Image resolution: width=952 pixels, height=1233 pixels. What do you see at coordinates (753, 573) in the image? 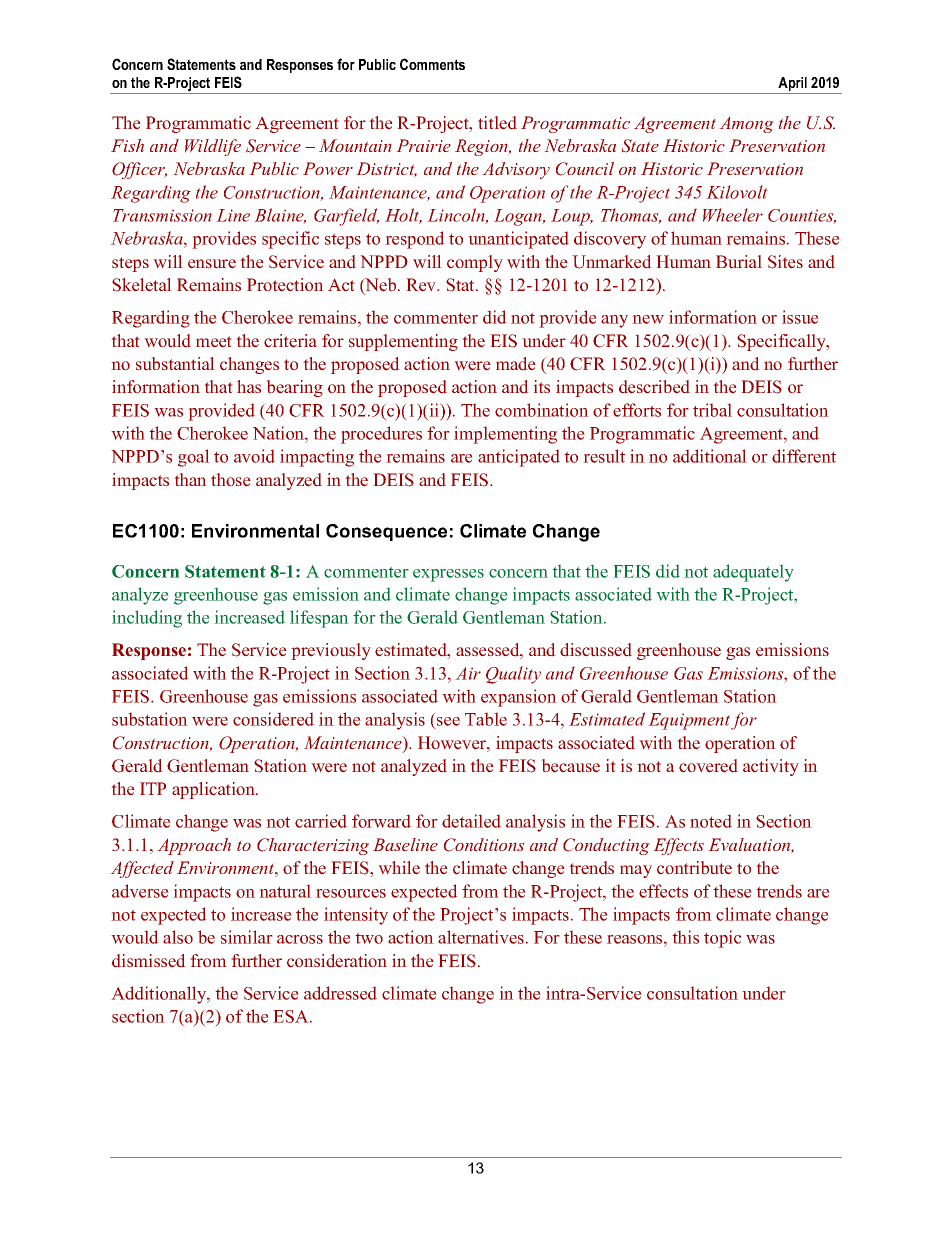
I see `adequately` at bounding box center [753, 573].
